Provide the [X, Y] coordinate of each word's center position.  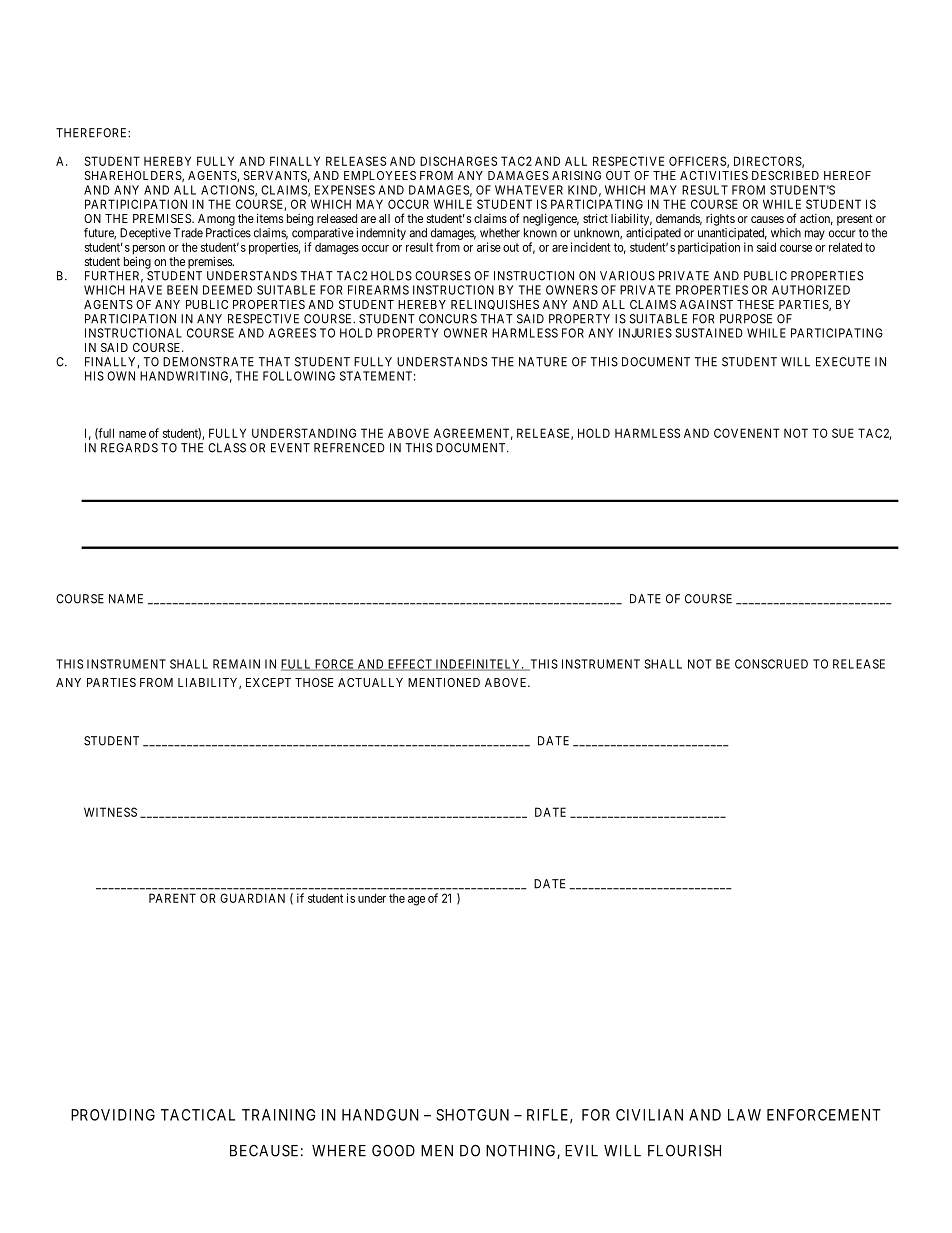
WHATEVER [529, 190]
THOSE [314, 682]
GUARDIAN [252, 898]
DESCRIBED [785, 175]
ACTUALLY [370, 682]
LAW [744, 1115]
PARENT [172, 898]
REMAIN [236, 664]
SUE [843, 433]
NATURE [543, 362]
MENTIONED [444, 682]
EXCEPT [268, 682]
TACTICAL [198, 1115]
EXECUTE [843, 362]
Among [216, 220]
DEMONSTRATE [208, 362]
